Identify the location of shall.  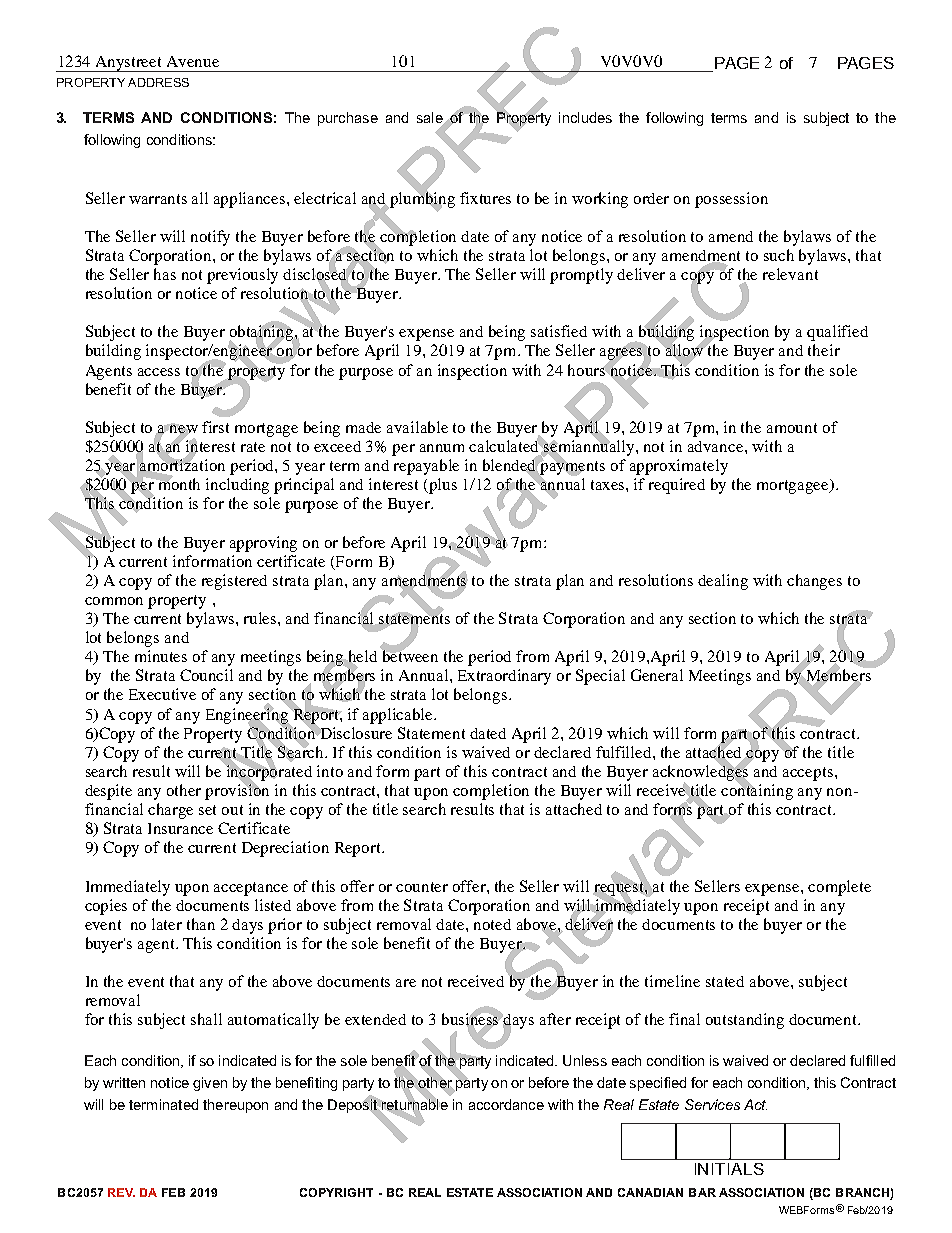
(206, 1019).
